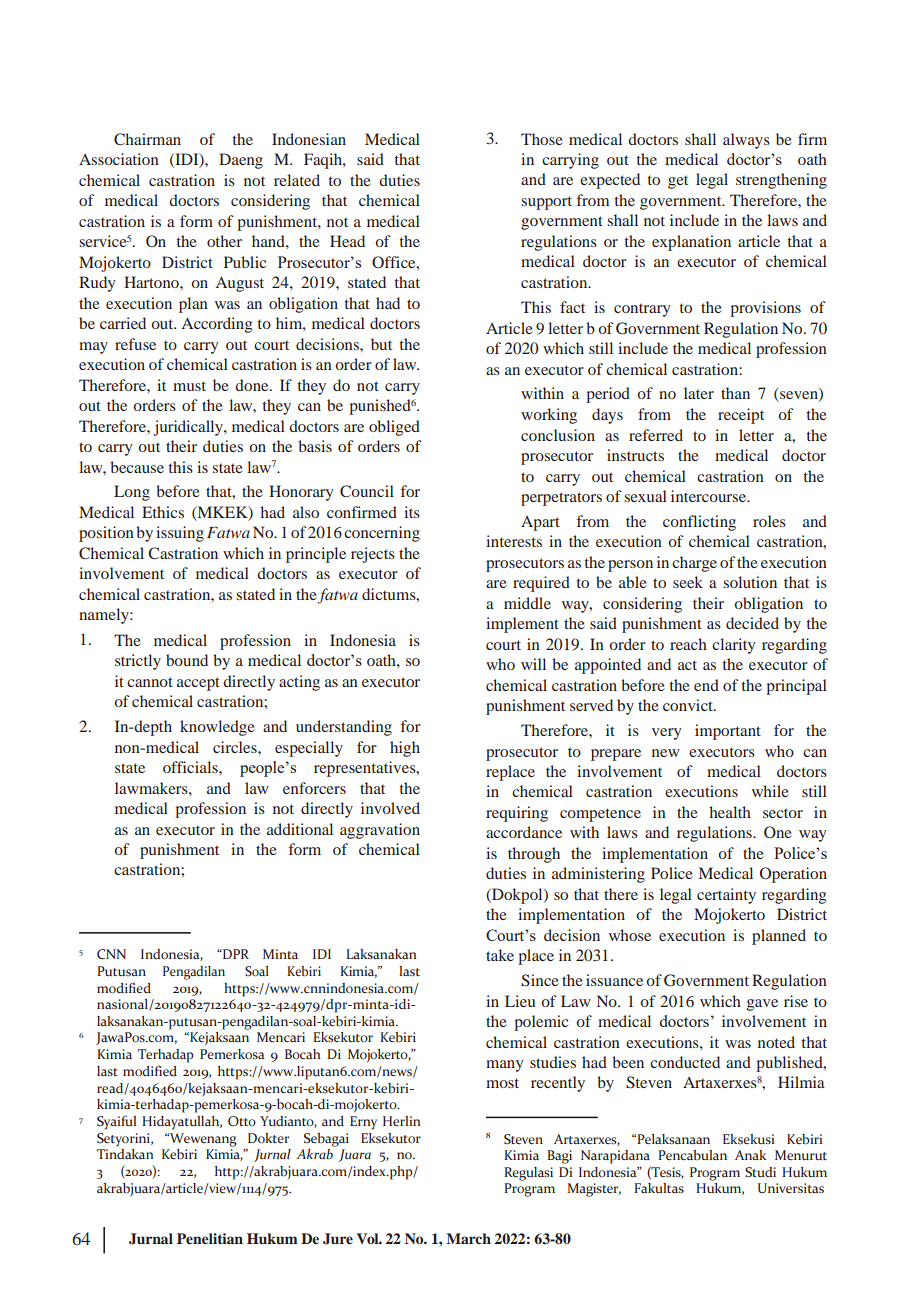 The width and height of the screenshot is (924, 1308). Describe the element at coordinates (242, 1121) in the screenshot. I see `Otto` at that location.
